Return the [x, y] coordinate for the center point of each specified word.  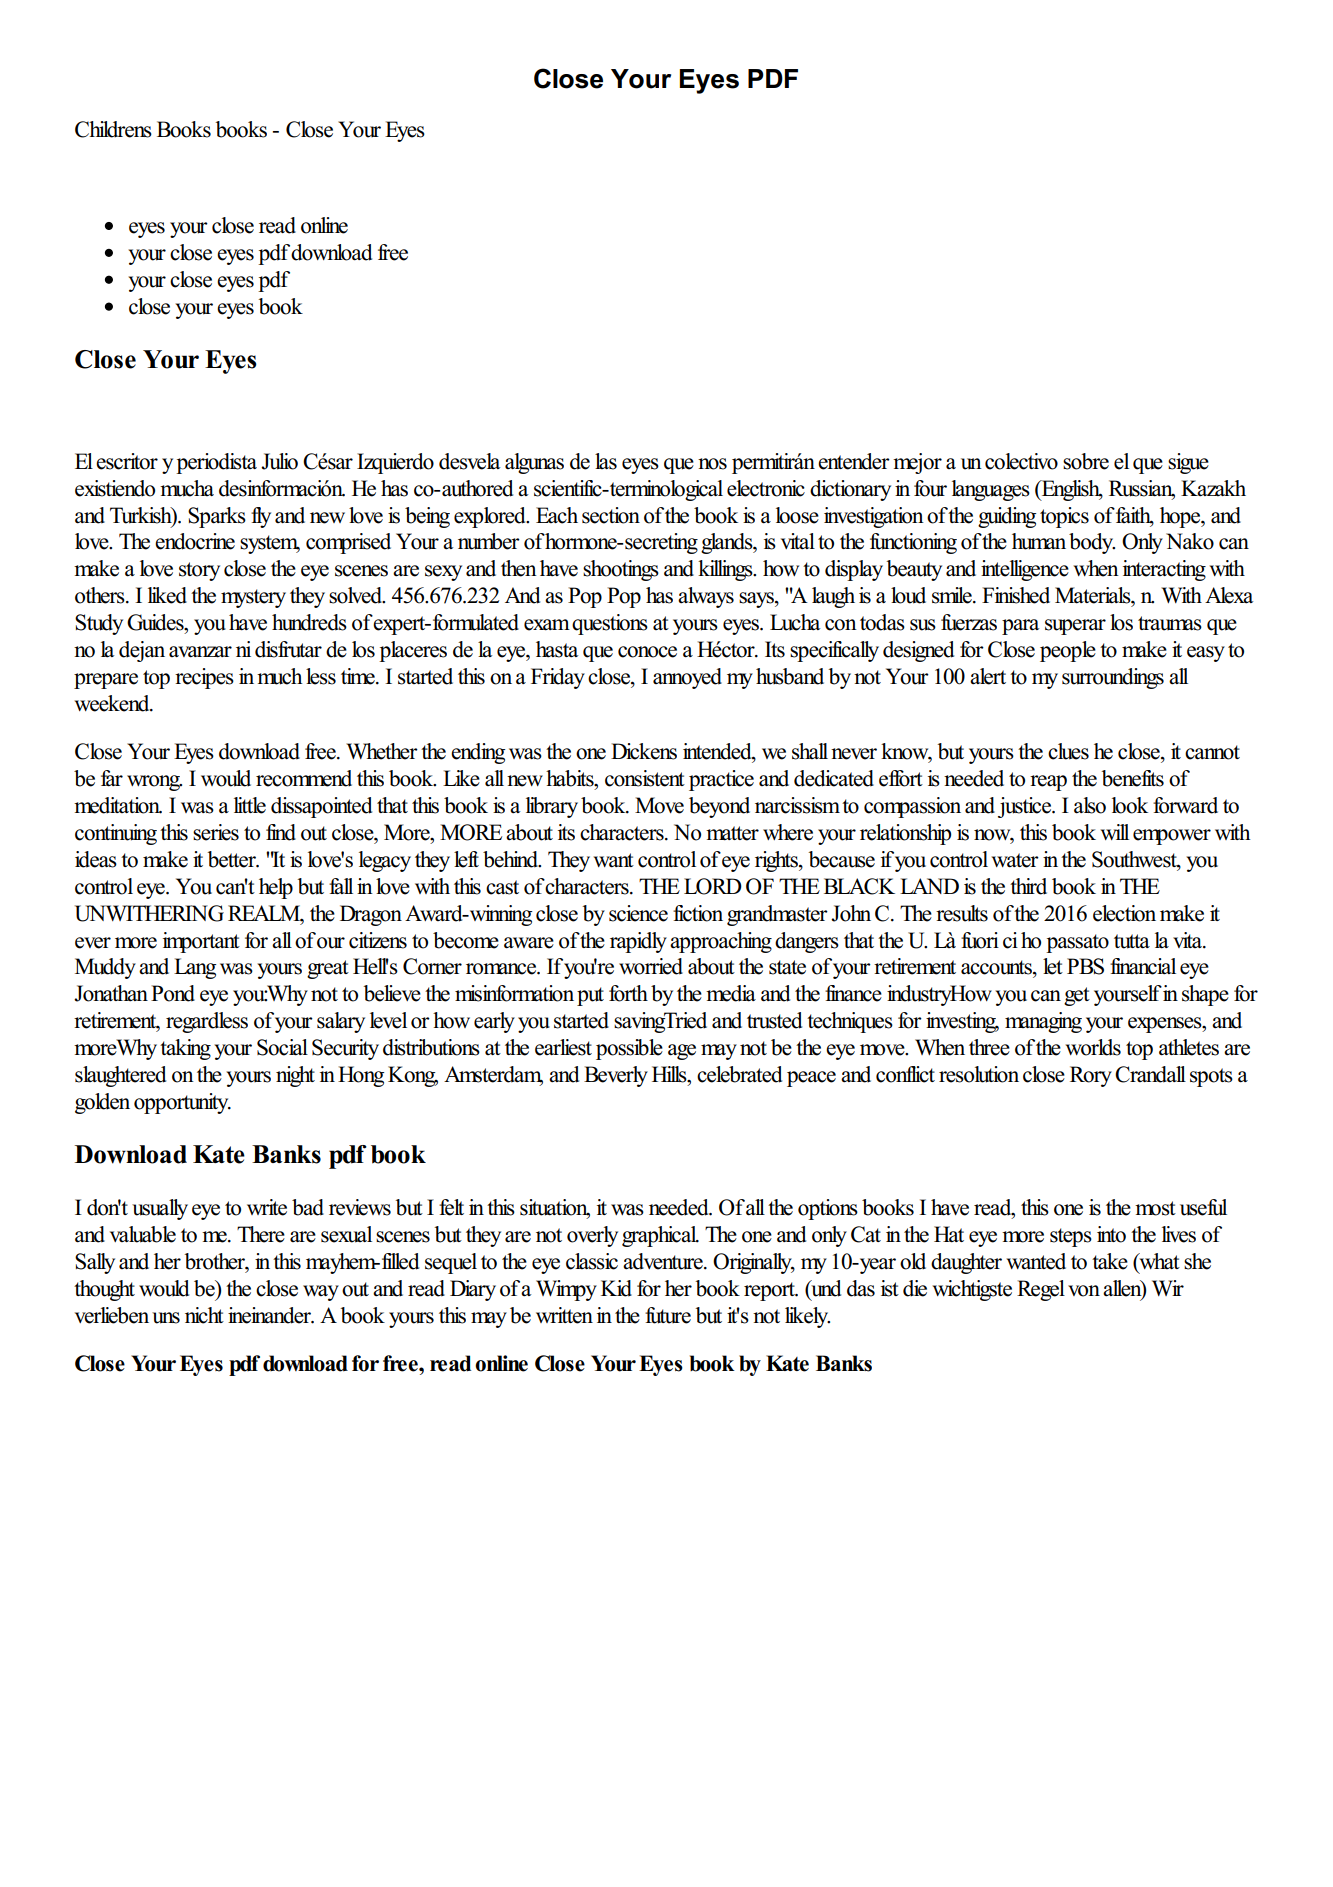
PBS [1085, 966]
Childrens [113, 129]
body [1092, 543]
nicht [204, 1315]
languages [991, 490]
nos [712, 464]
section [611, 515]
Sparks [217, 517]
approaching [721, 942]
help [276, 888]
